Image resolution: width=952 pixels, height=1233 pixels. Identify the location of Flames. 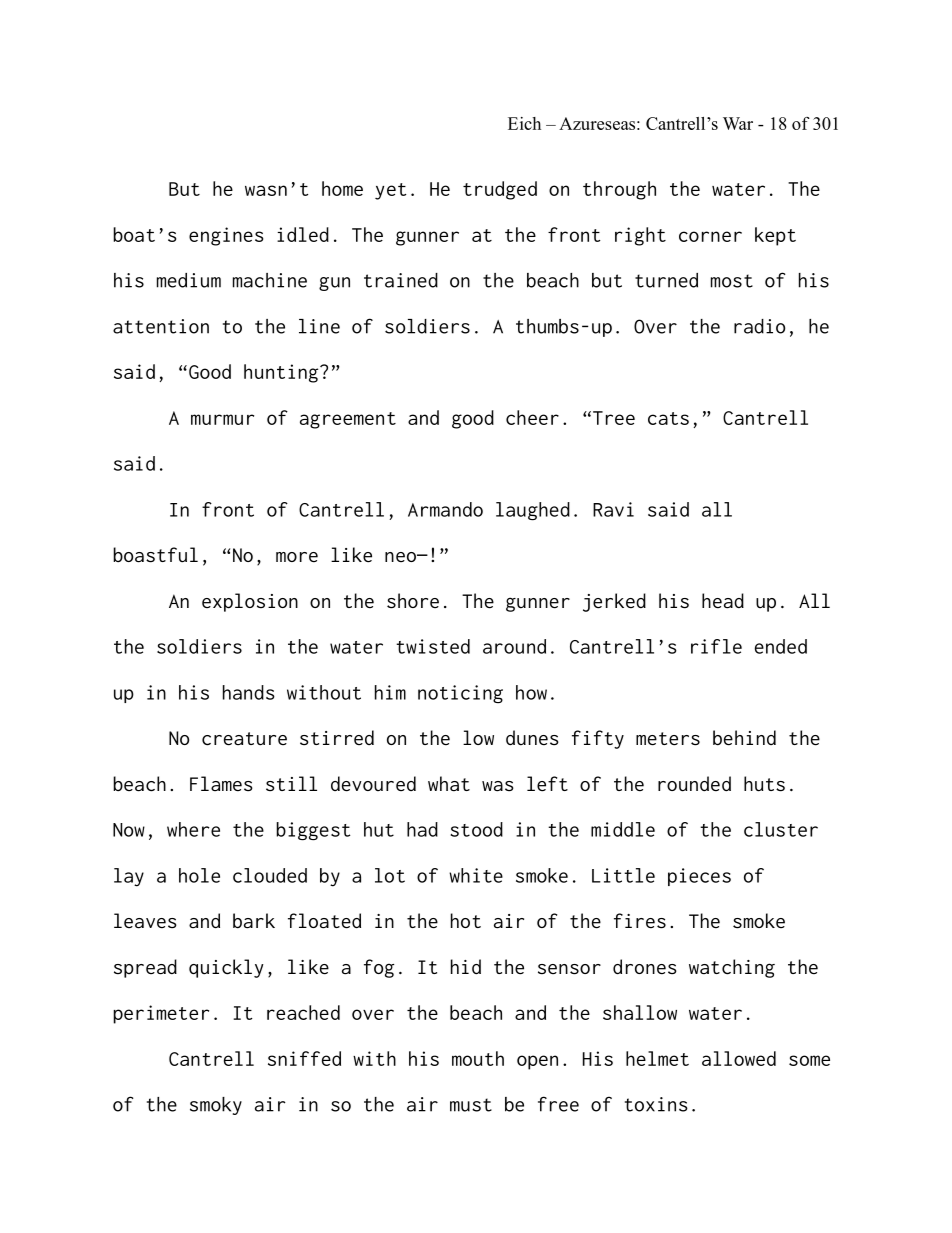
(221, 783).
